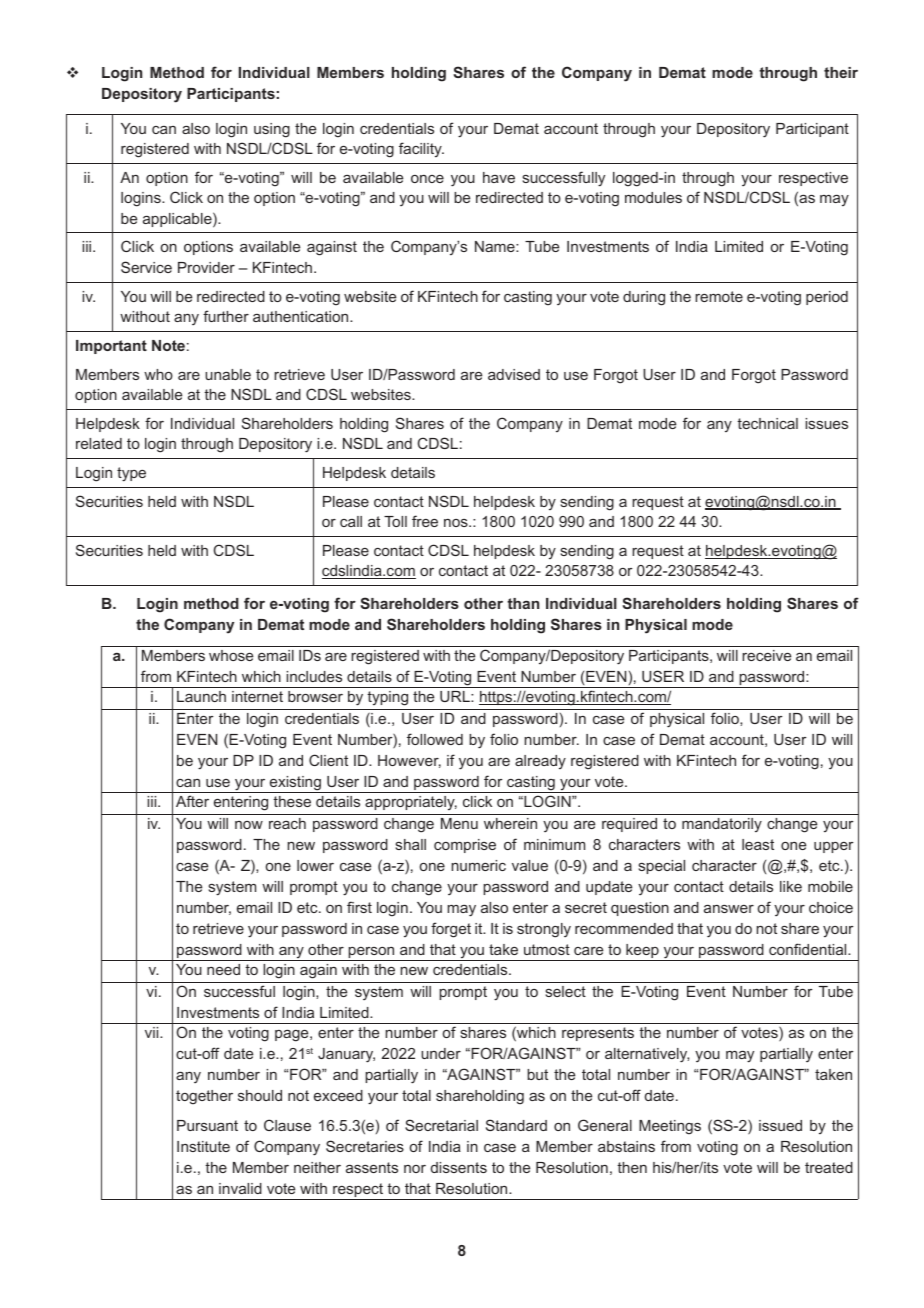 Image resolution: width=924 pixels, height=1308 pixels. Describe the element at coordinates (421, 149) in the screenshot. I see `facility` at that location.
